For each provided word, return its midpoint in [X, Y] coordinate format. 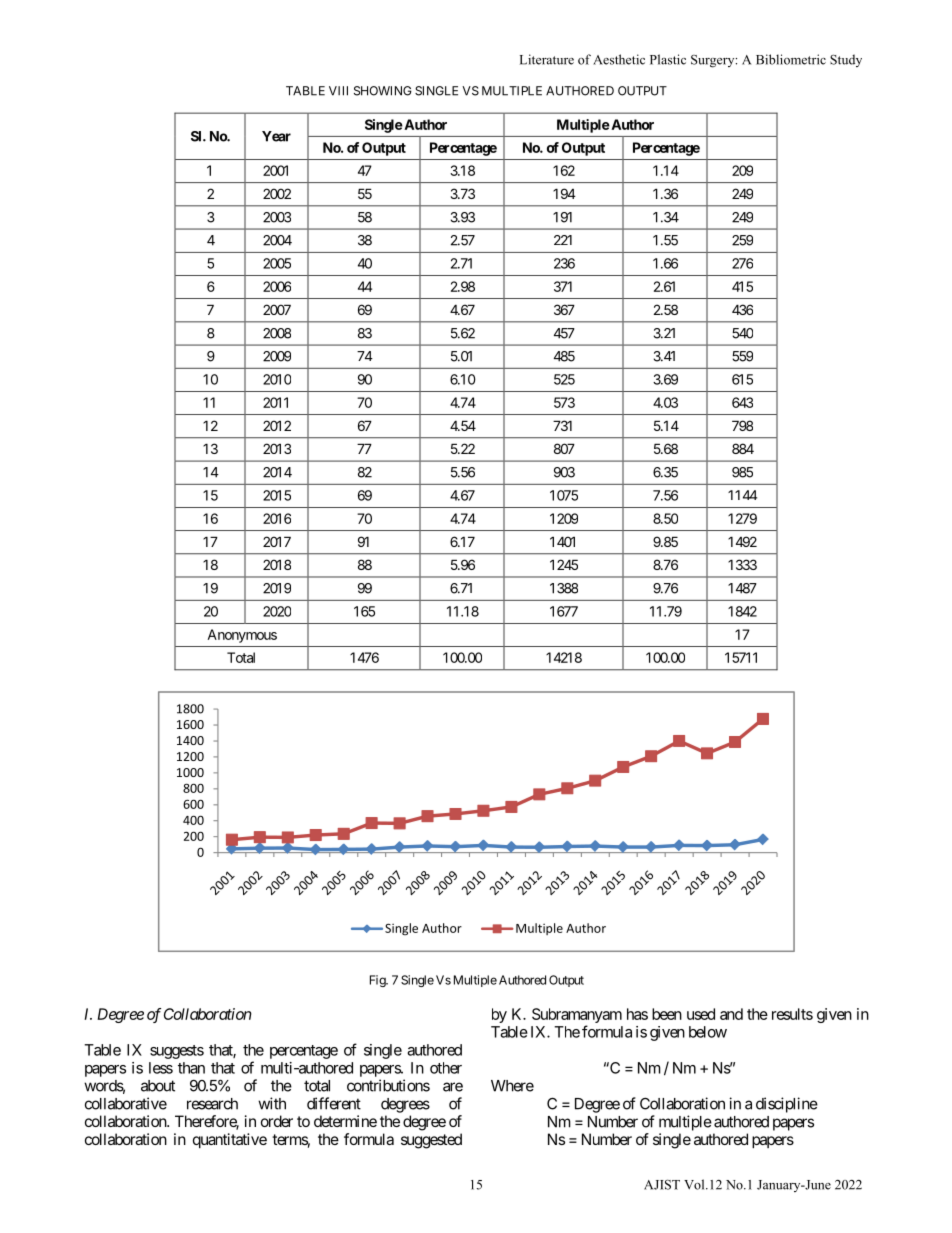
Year [276, 136]
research [212, 1104]
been [667, 1014]
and [731, 1014]
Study [846, 60]
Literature [547, 59]
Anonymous [242, 636]
